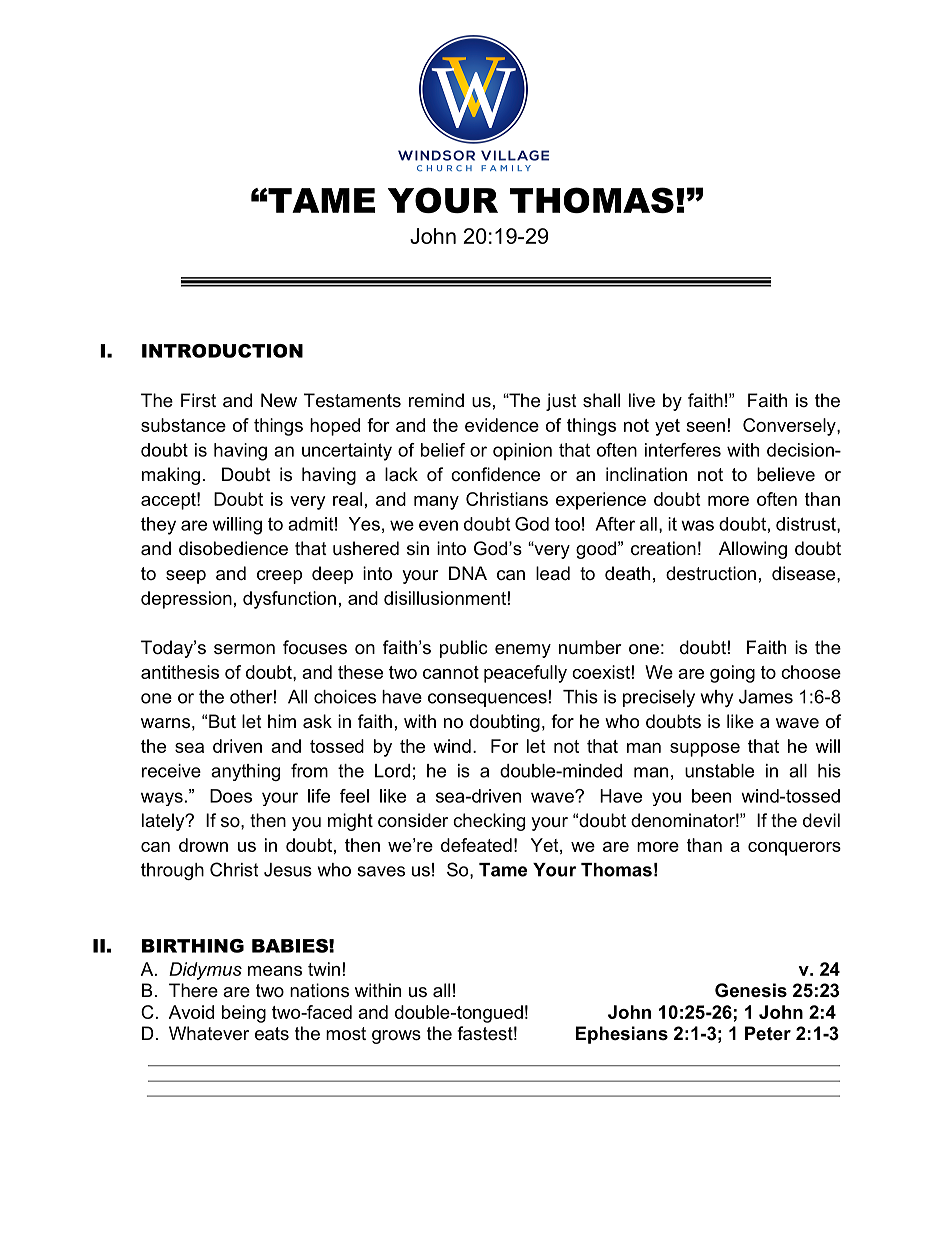 The height and width of the document is (1233, 952). What do you see at coordinates (711, 573) in the document?
I see `destruction` at bounding box center [711, 573].
